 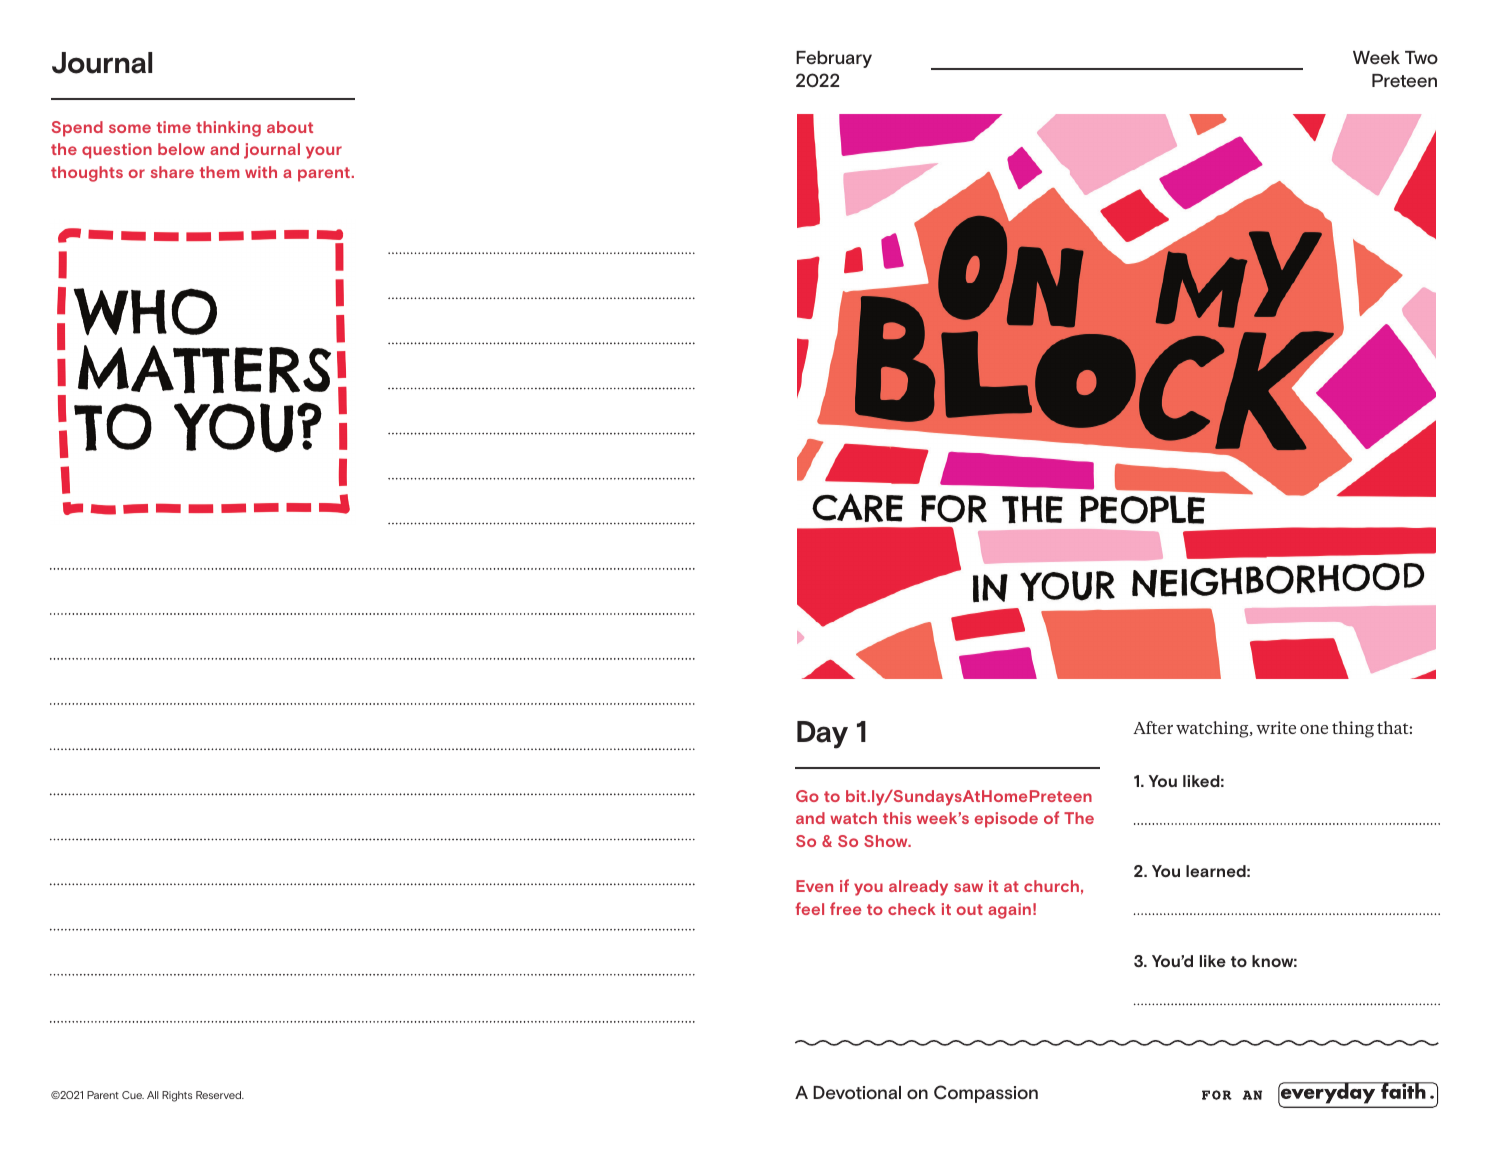 What do you see at coordinates (220, 1095) in the document?
I see `Reserved` at bounding box center [220, 1095].
